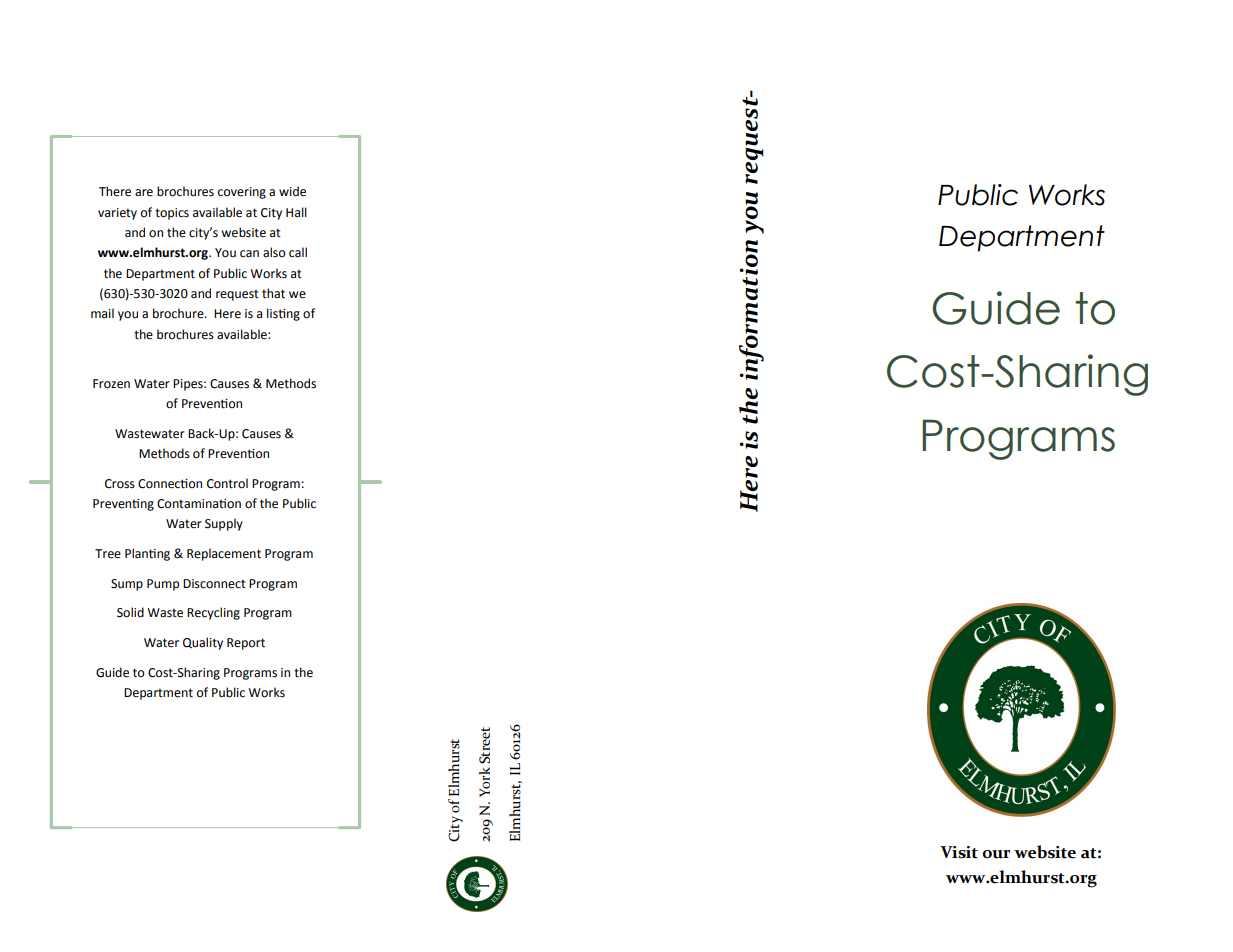 Image resolution: width=1233 pixels, height=952 pixels. I want to click on wide, so click(292, 191).
